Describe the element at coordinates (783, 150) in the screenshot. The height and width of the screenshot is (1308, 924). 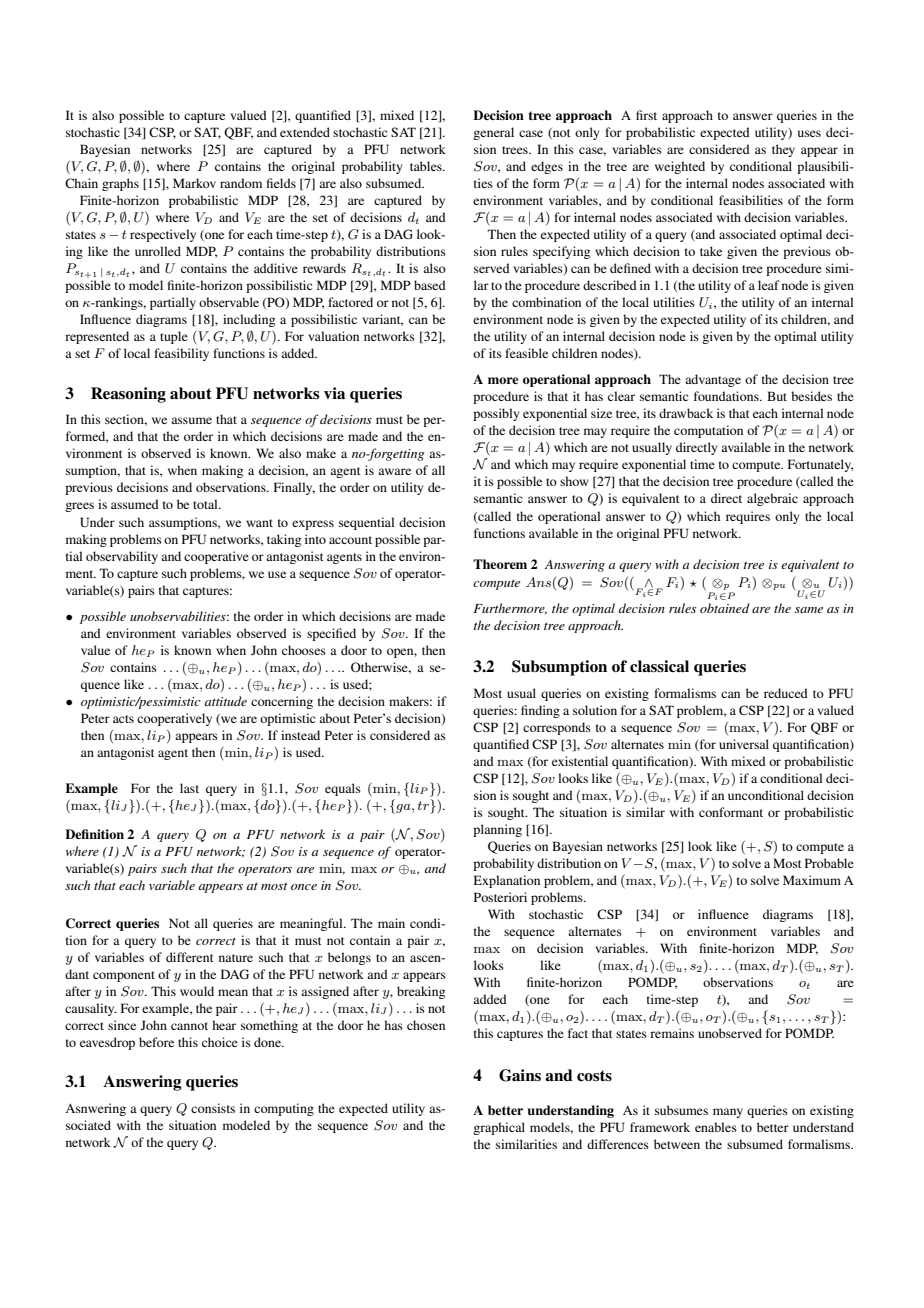
I see `they` at that location.
